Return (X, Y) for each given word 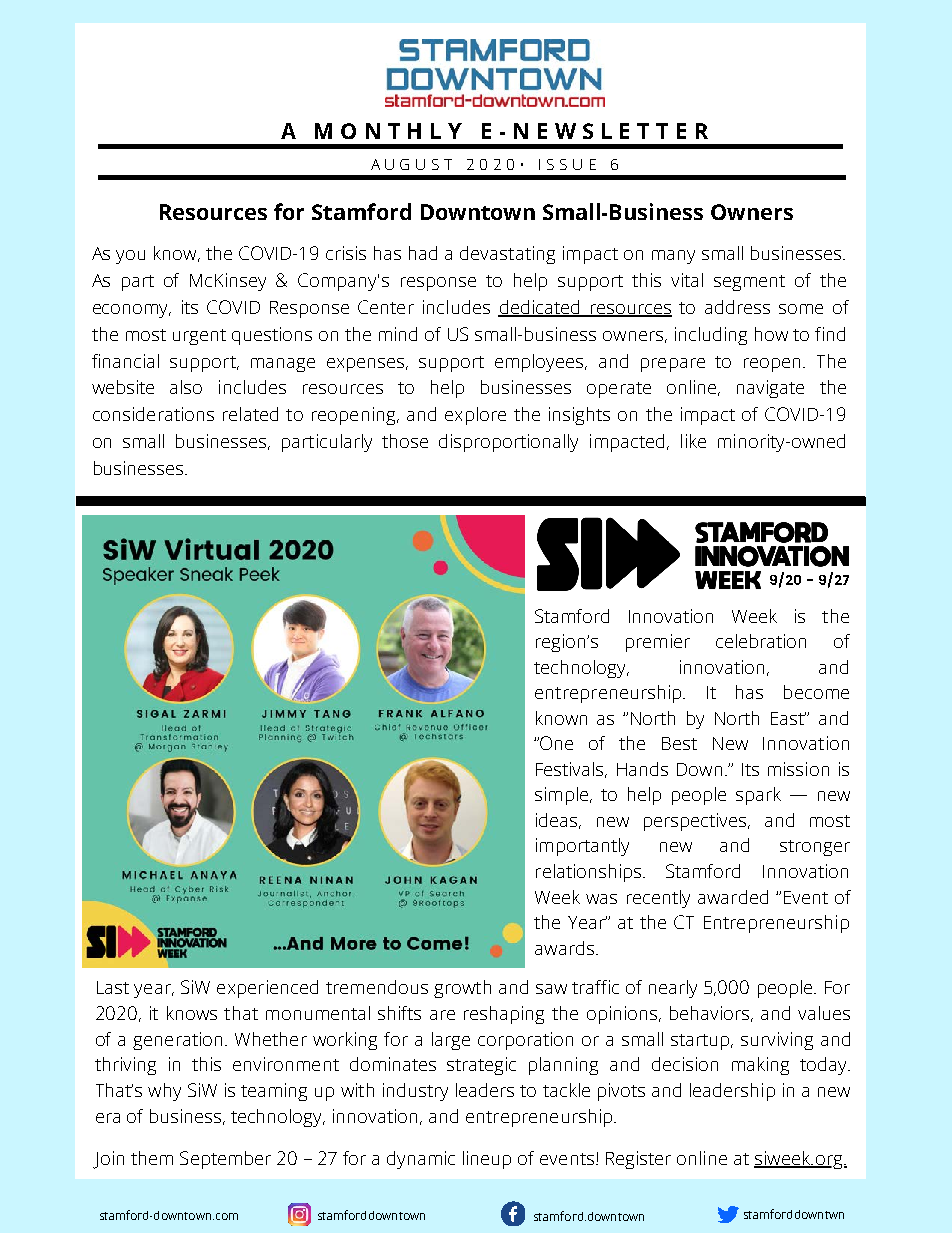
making (760, 1066)
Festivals (571, 770)
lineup (487, 1160)
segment (749, 283)
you (130, 257)
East (788, 718)
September (225, 1160)
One (556, 743)
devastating (507, 255)
